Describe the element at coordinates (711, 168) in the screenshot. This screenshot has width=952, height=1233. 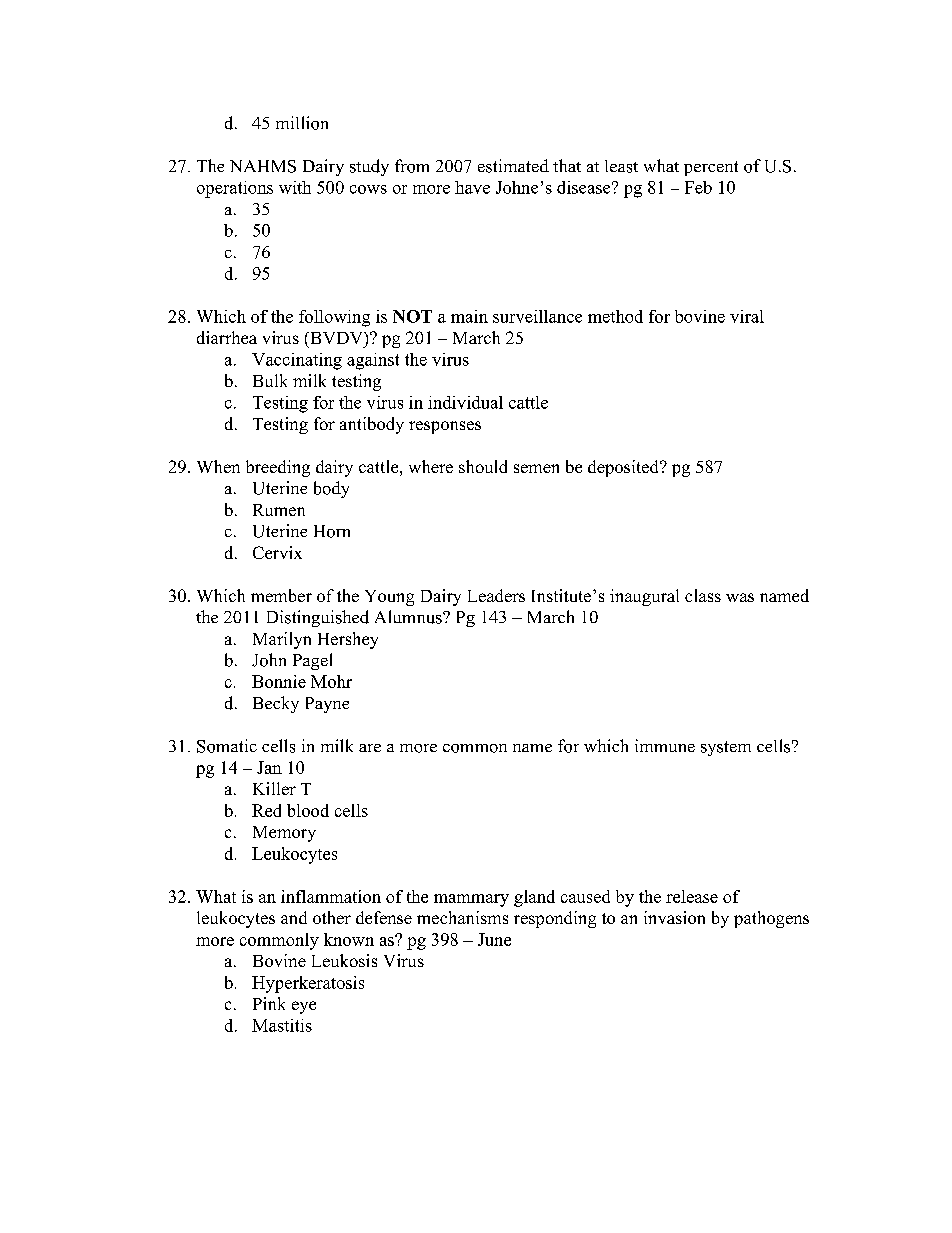
I see `percent` at that location.
